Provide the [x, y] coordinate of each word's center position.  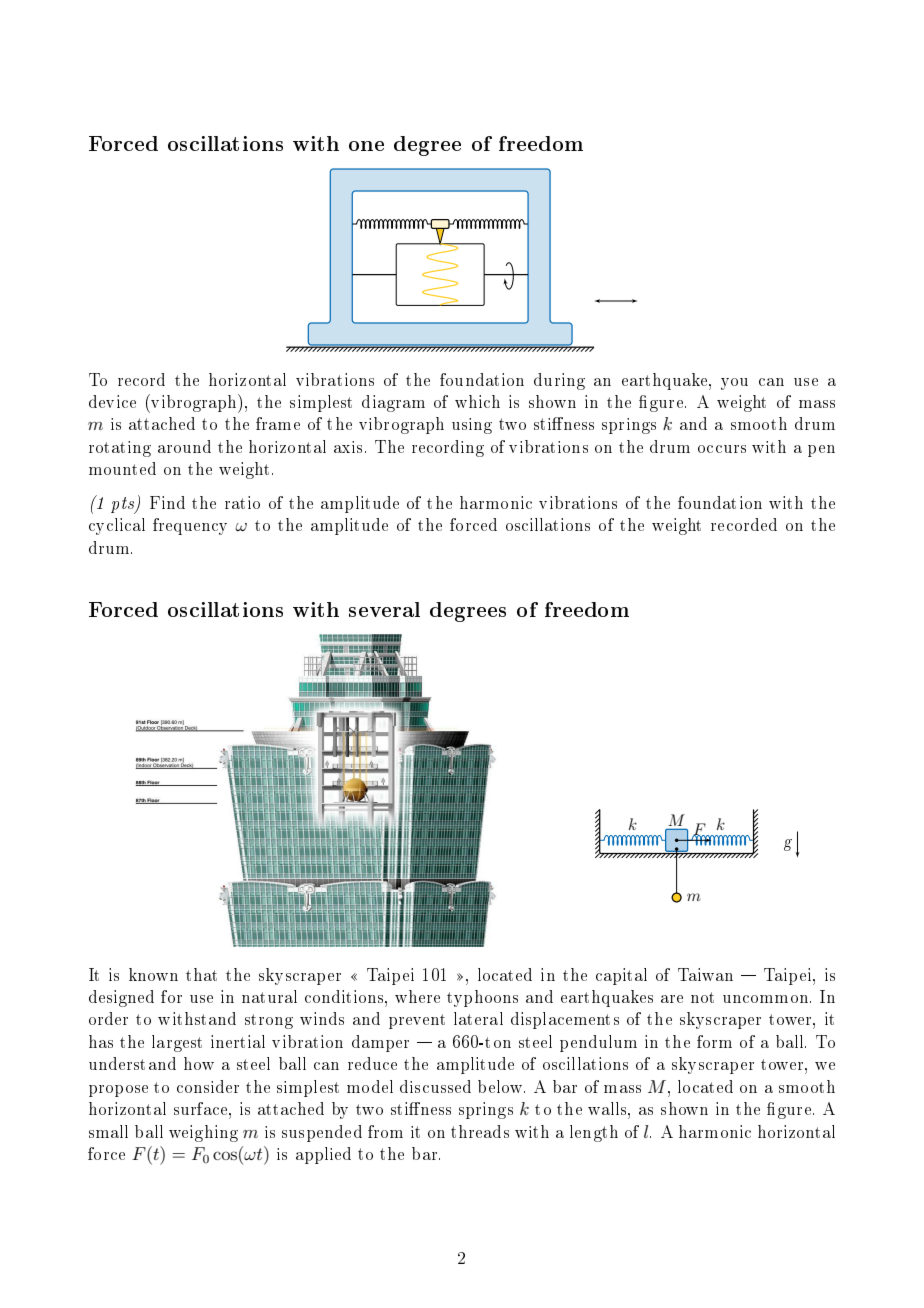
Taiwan [705, 974]
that [201, 974]
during [559, 381]
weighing [203, 1133]
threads [480, 1131]
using [472, 426]
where [417, 996]
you [734, 384]
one [366, 146]
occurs [722, 449]
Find [167, 502]
